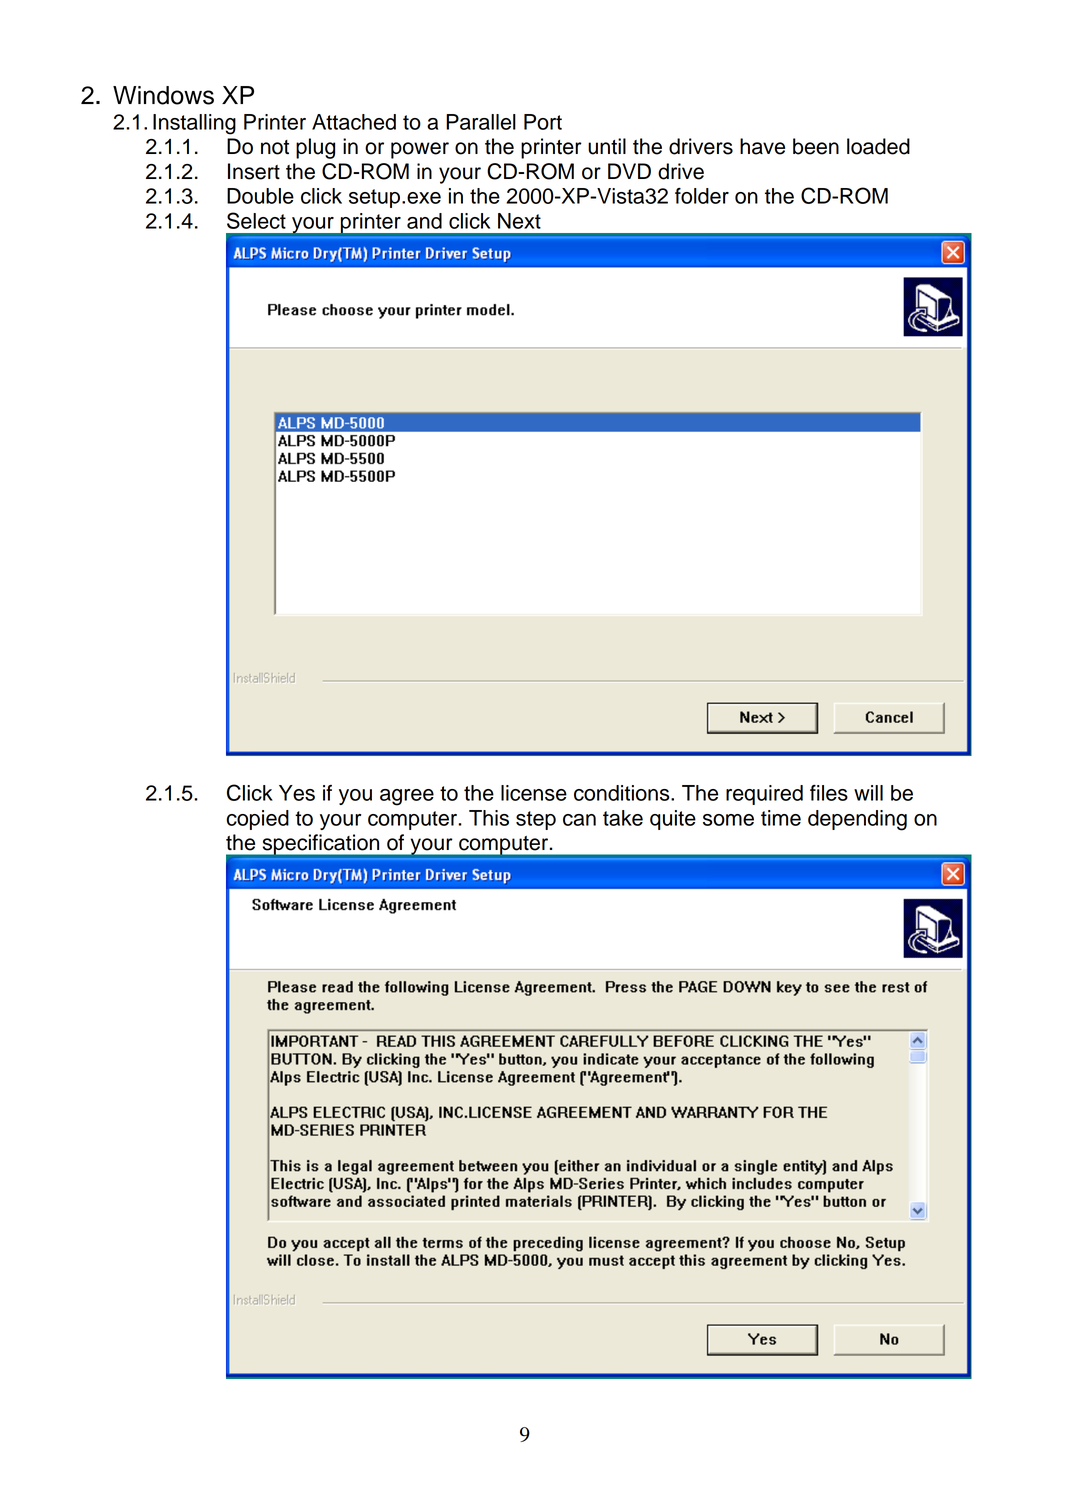 This screenshot has height=1510, width=1068. What do you see at coordinates (762, 146) in the screenshot?
I see `have` at bounding box center [762, 146].
